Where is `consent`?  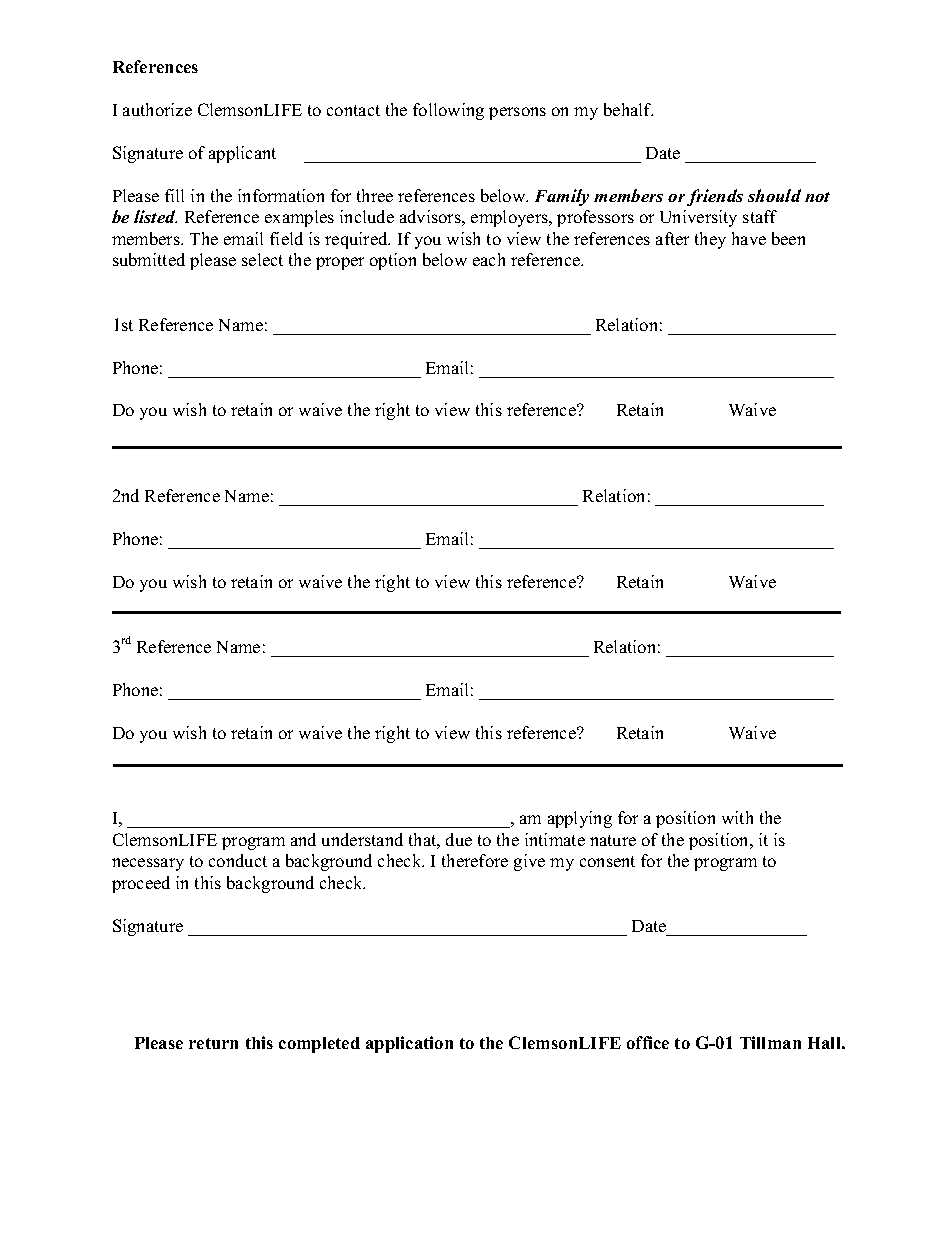
consent is located at coordinates (607, 861).
